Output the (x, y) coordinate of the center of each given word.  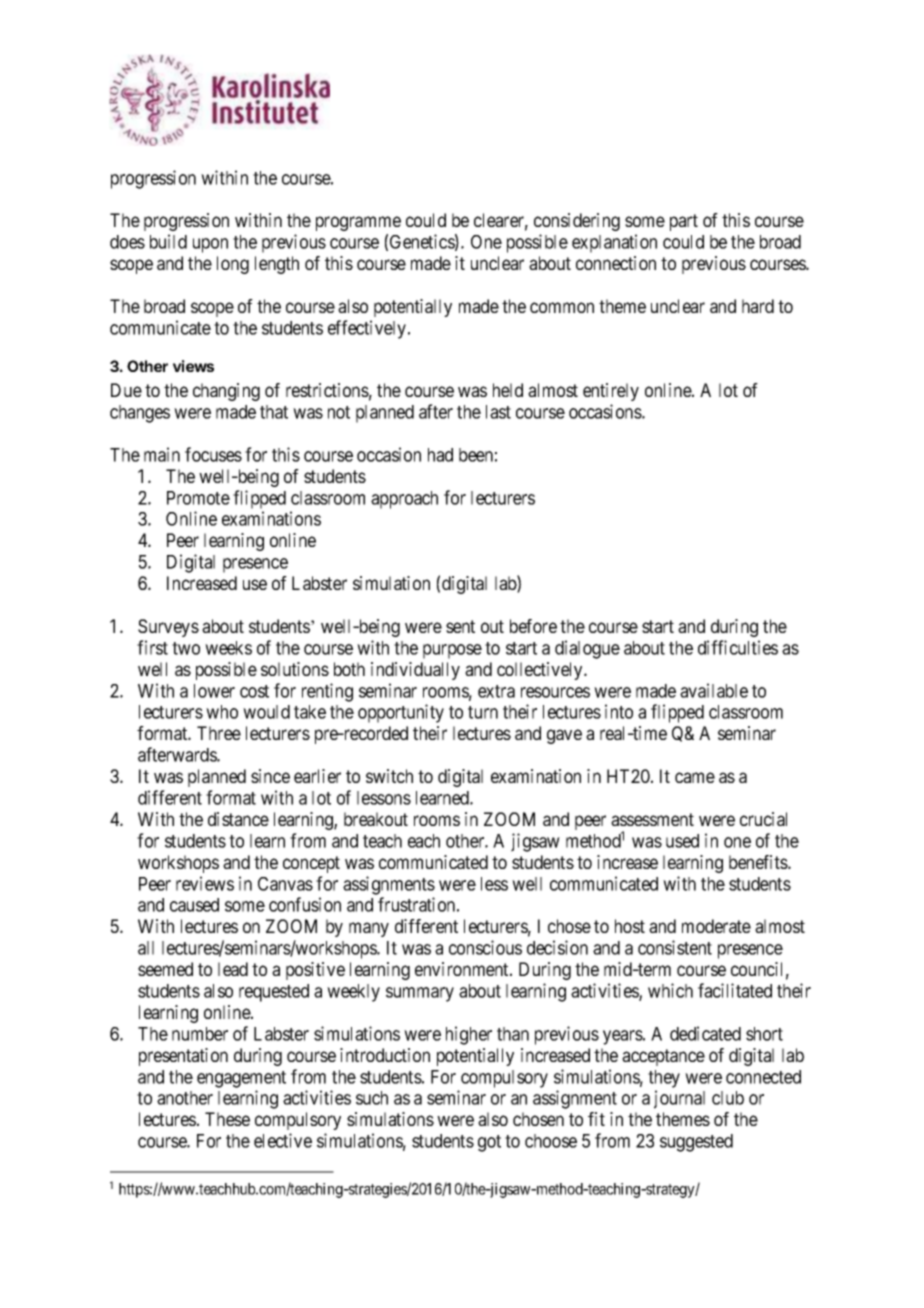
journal (679, 1099)
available (714, 690)
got (489, 1143)
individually (415, 671)
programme (358, 223)
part (684, 222)
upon (210, 245)
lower (214, 691)
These (227, 1119)
